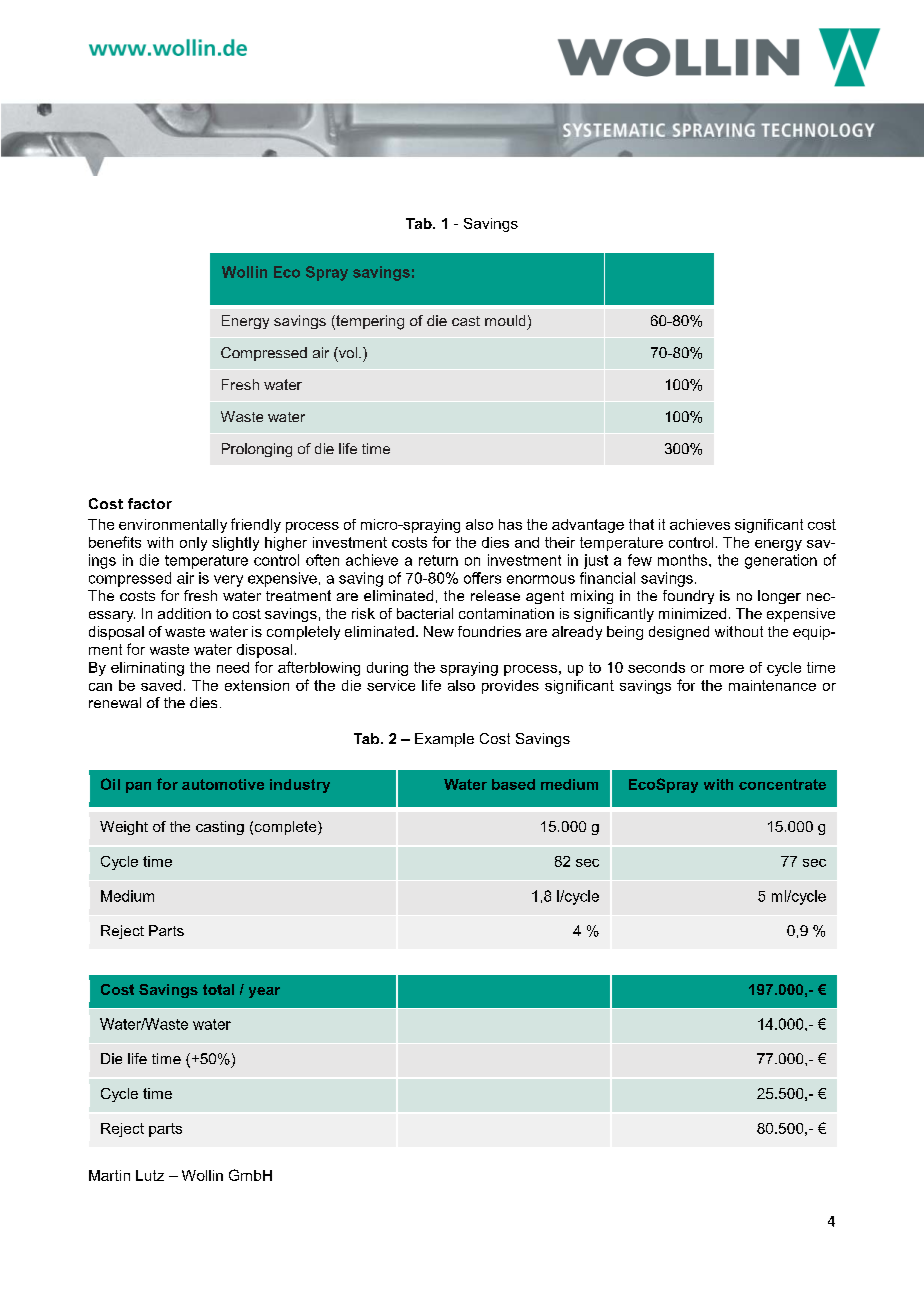  Describe the element at coordinates (641, 524) in the image. I see `that` at that location.
